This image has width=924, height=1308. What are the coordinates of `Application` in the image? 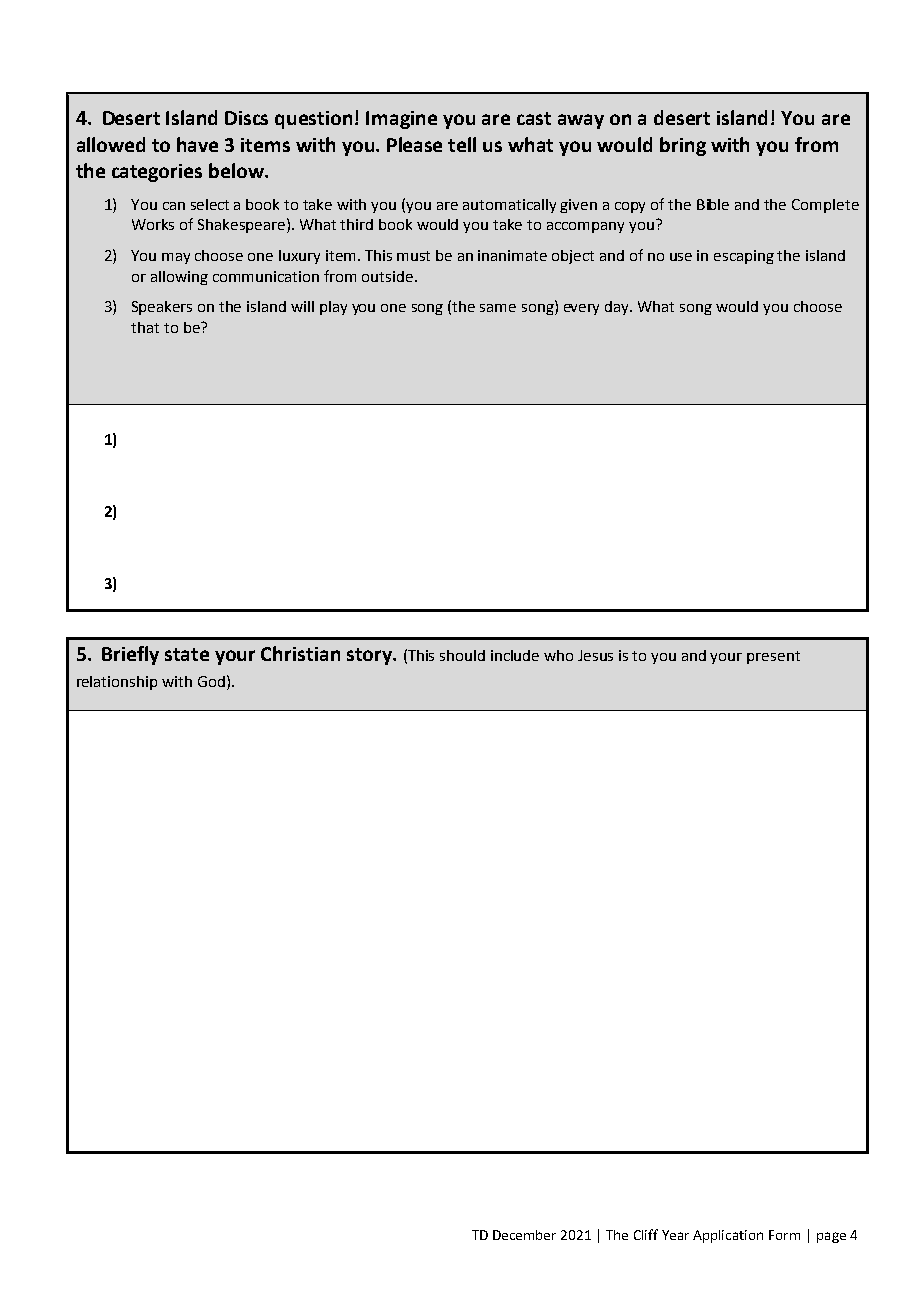 It's located at (728, 1236).
